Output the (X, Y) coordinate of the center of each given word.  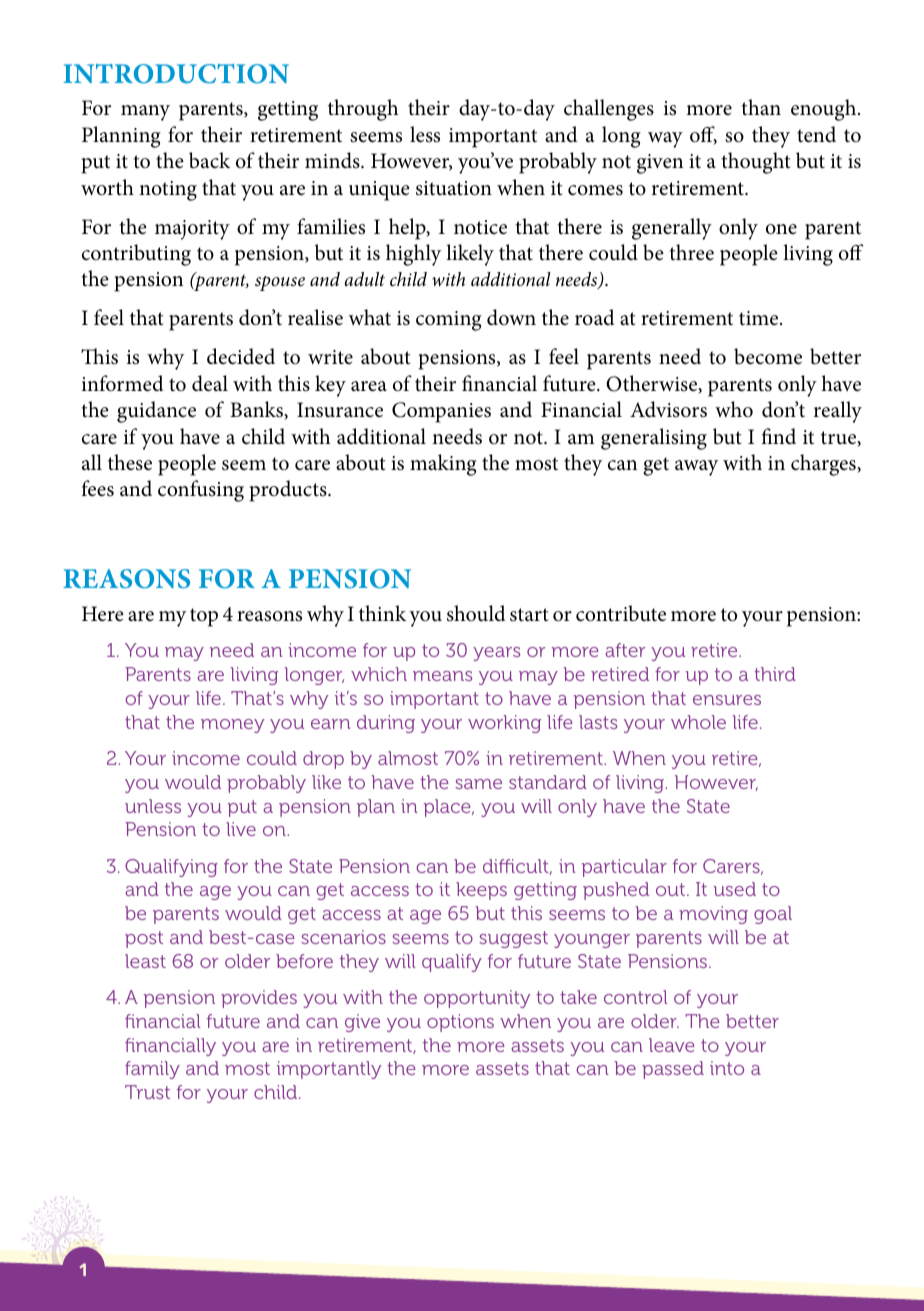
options (460, 1023)
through (363, 110)
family (152, 1070)
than (761, 107)
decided (241, 356)
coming (449, 321)
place (448, 808)
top (204, 617)
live (241, 829)
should (476, 613)
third (775, 674)
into (727, 1068)
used (735, 889)
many (145, 113)
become (768, 356)
